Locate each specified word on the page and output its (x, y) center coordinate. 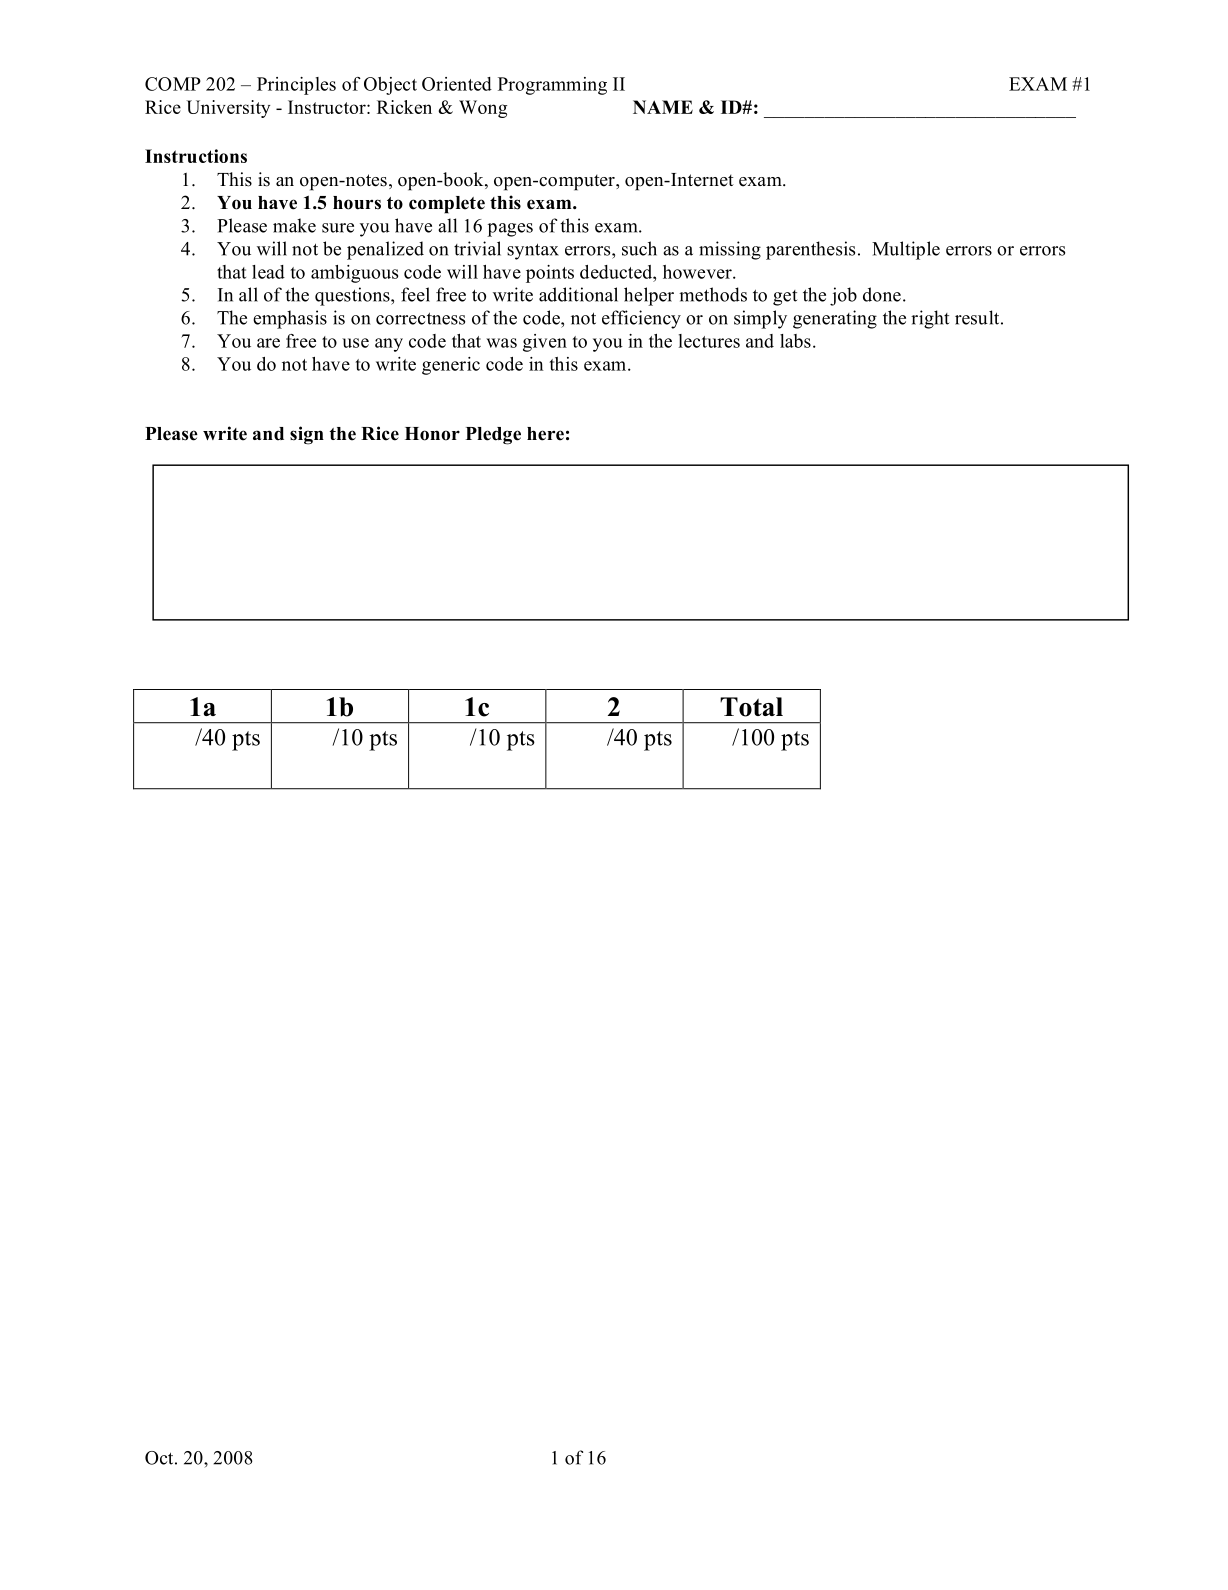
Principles (296, 86)
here (545, 434)
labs (795, 341)
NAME (663, 107)
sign (307, 435)
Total (751, 707)
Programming (552, 86)
